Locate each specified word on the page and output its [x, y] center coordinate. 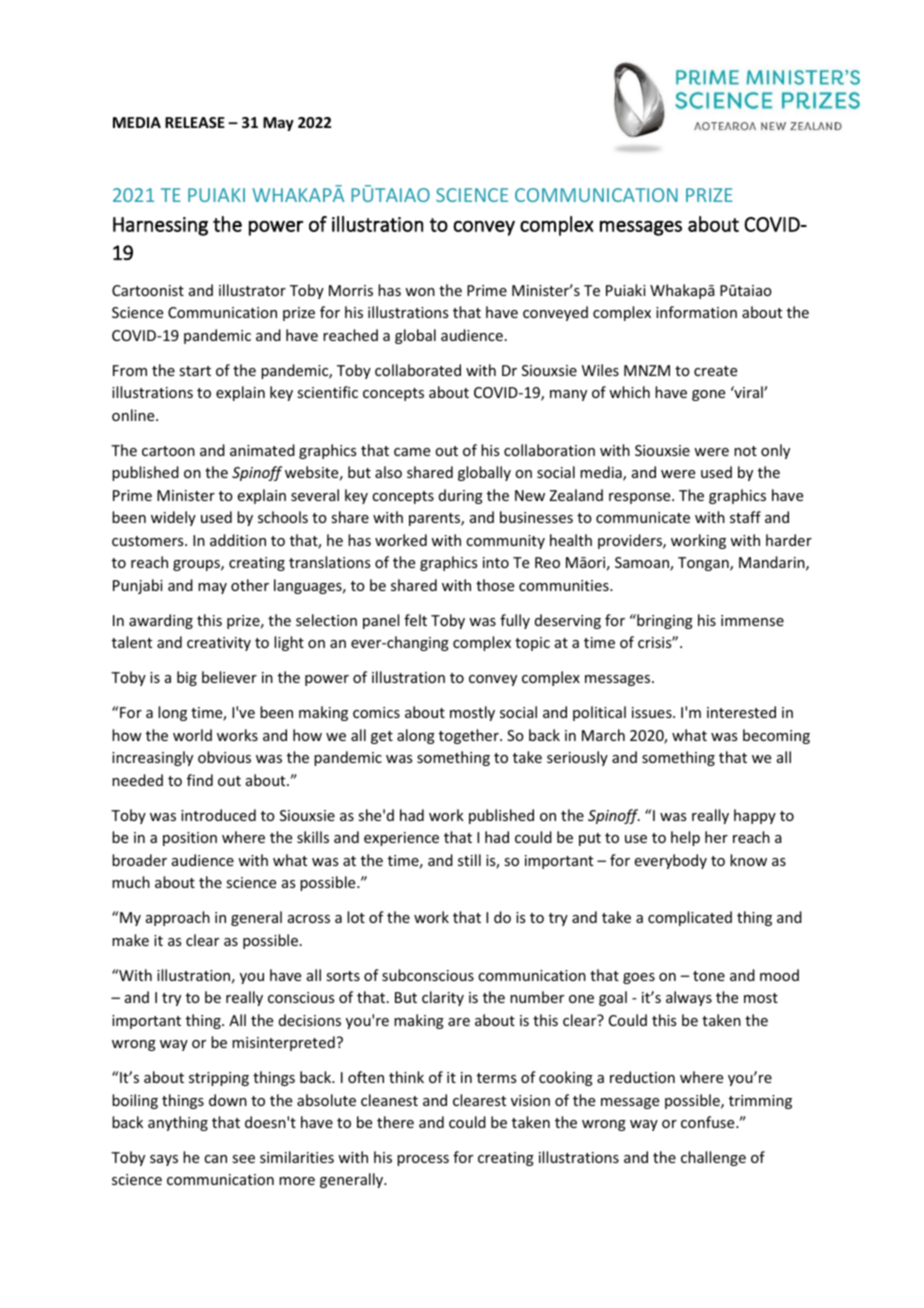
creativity [219, 644]
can [215, 1159]
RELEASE [195, 122]
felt [415, 620]
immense [752, 620]
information [696, 312]
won [420, 292]
